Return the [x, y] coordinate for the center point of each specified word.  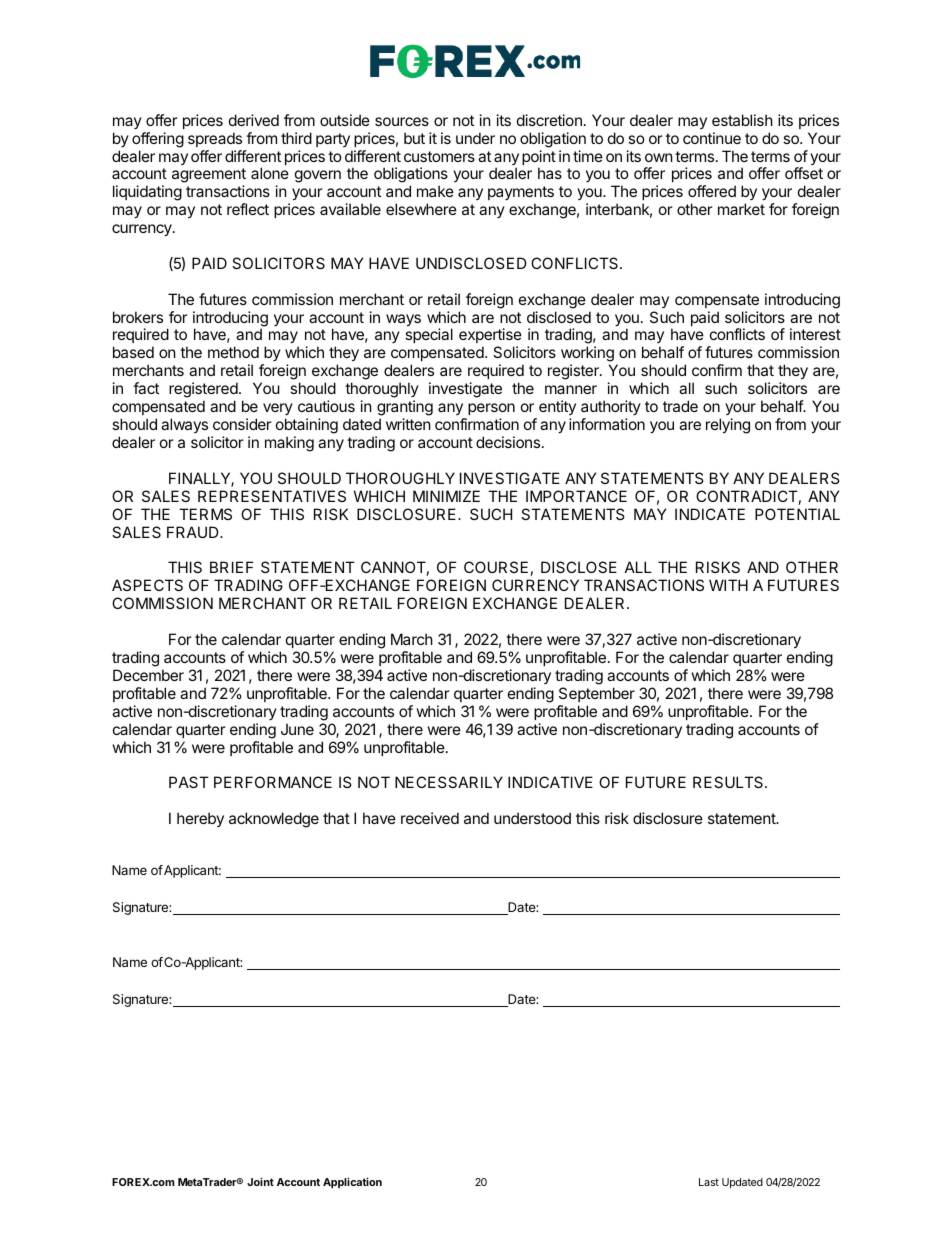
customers [439, 156]
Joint [260, 1181]
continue [712, 138]
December [148, 675]
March [412, 639]
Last [709, 1182]
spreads [215, 139]
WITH [728, 585]
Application [352, 1183]
